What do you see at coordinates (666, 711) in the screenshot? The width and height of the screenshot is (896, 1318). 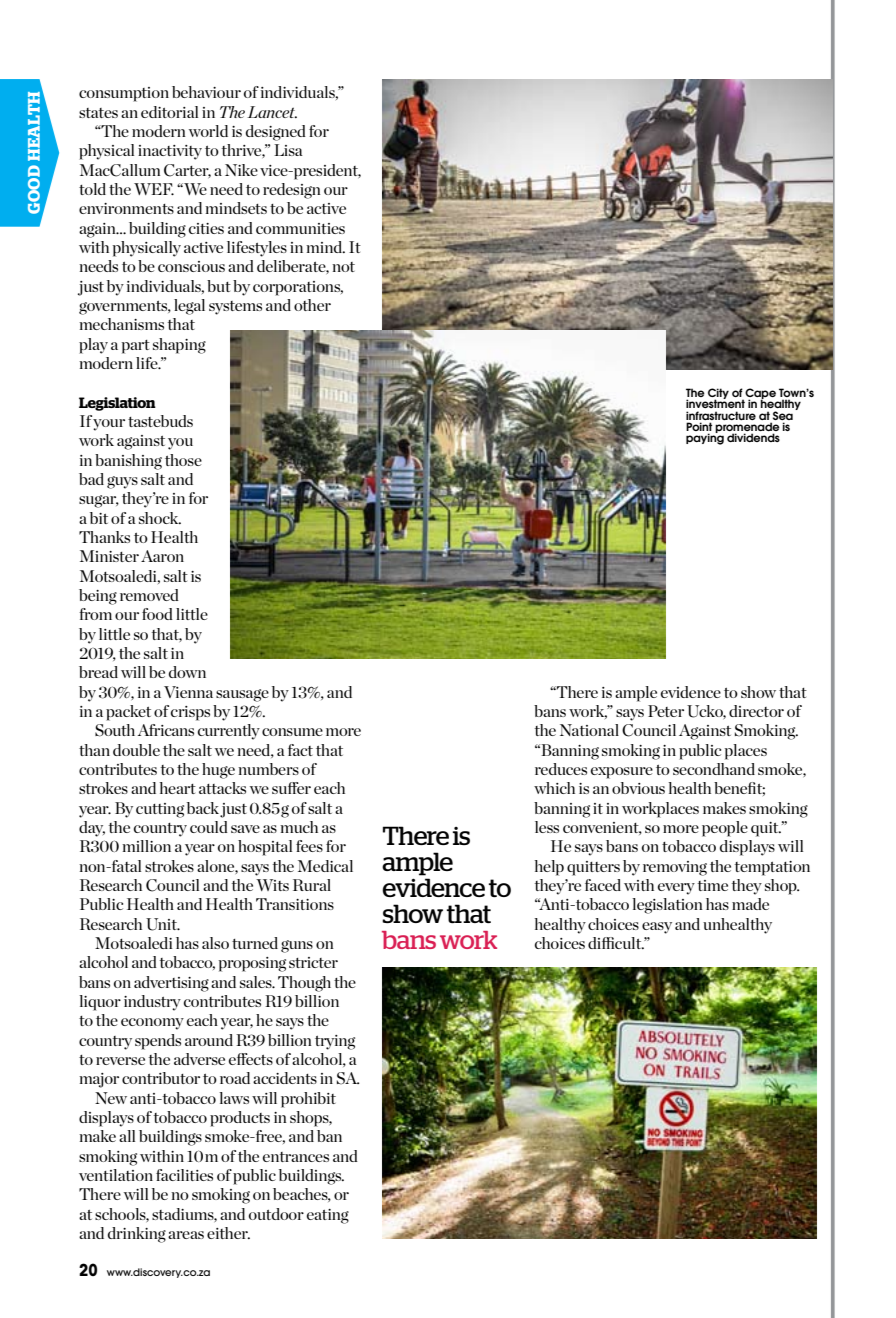 I see `Peter` at bounding box center [666, 711].
